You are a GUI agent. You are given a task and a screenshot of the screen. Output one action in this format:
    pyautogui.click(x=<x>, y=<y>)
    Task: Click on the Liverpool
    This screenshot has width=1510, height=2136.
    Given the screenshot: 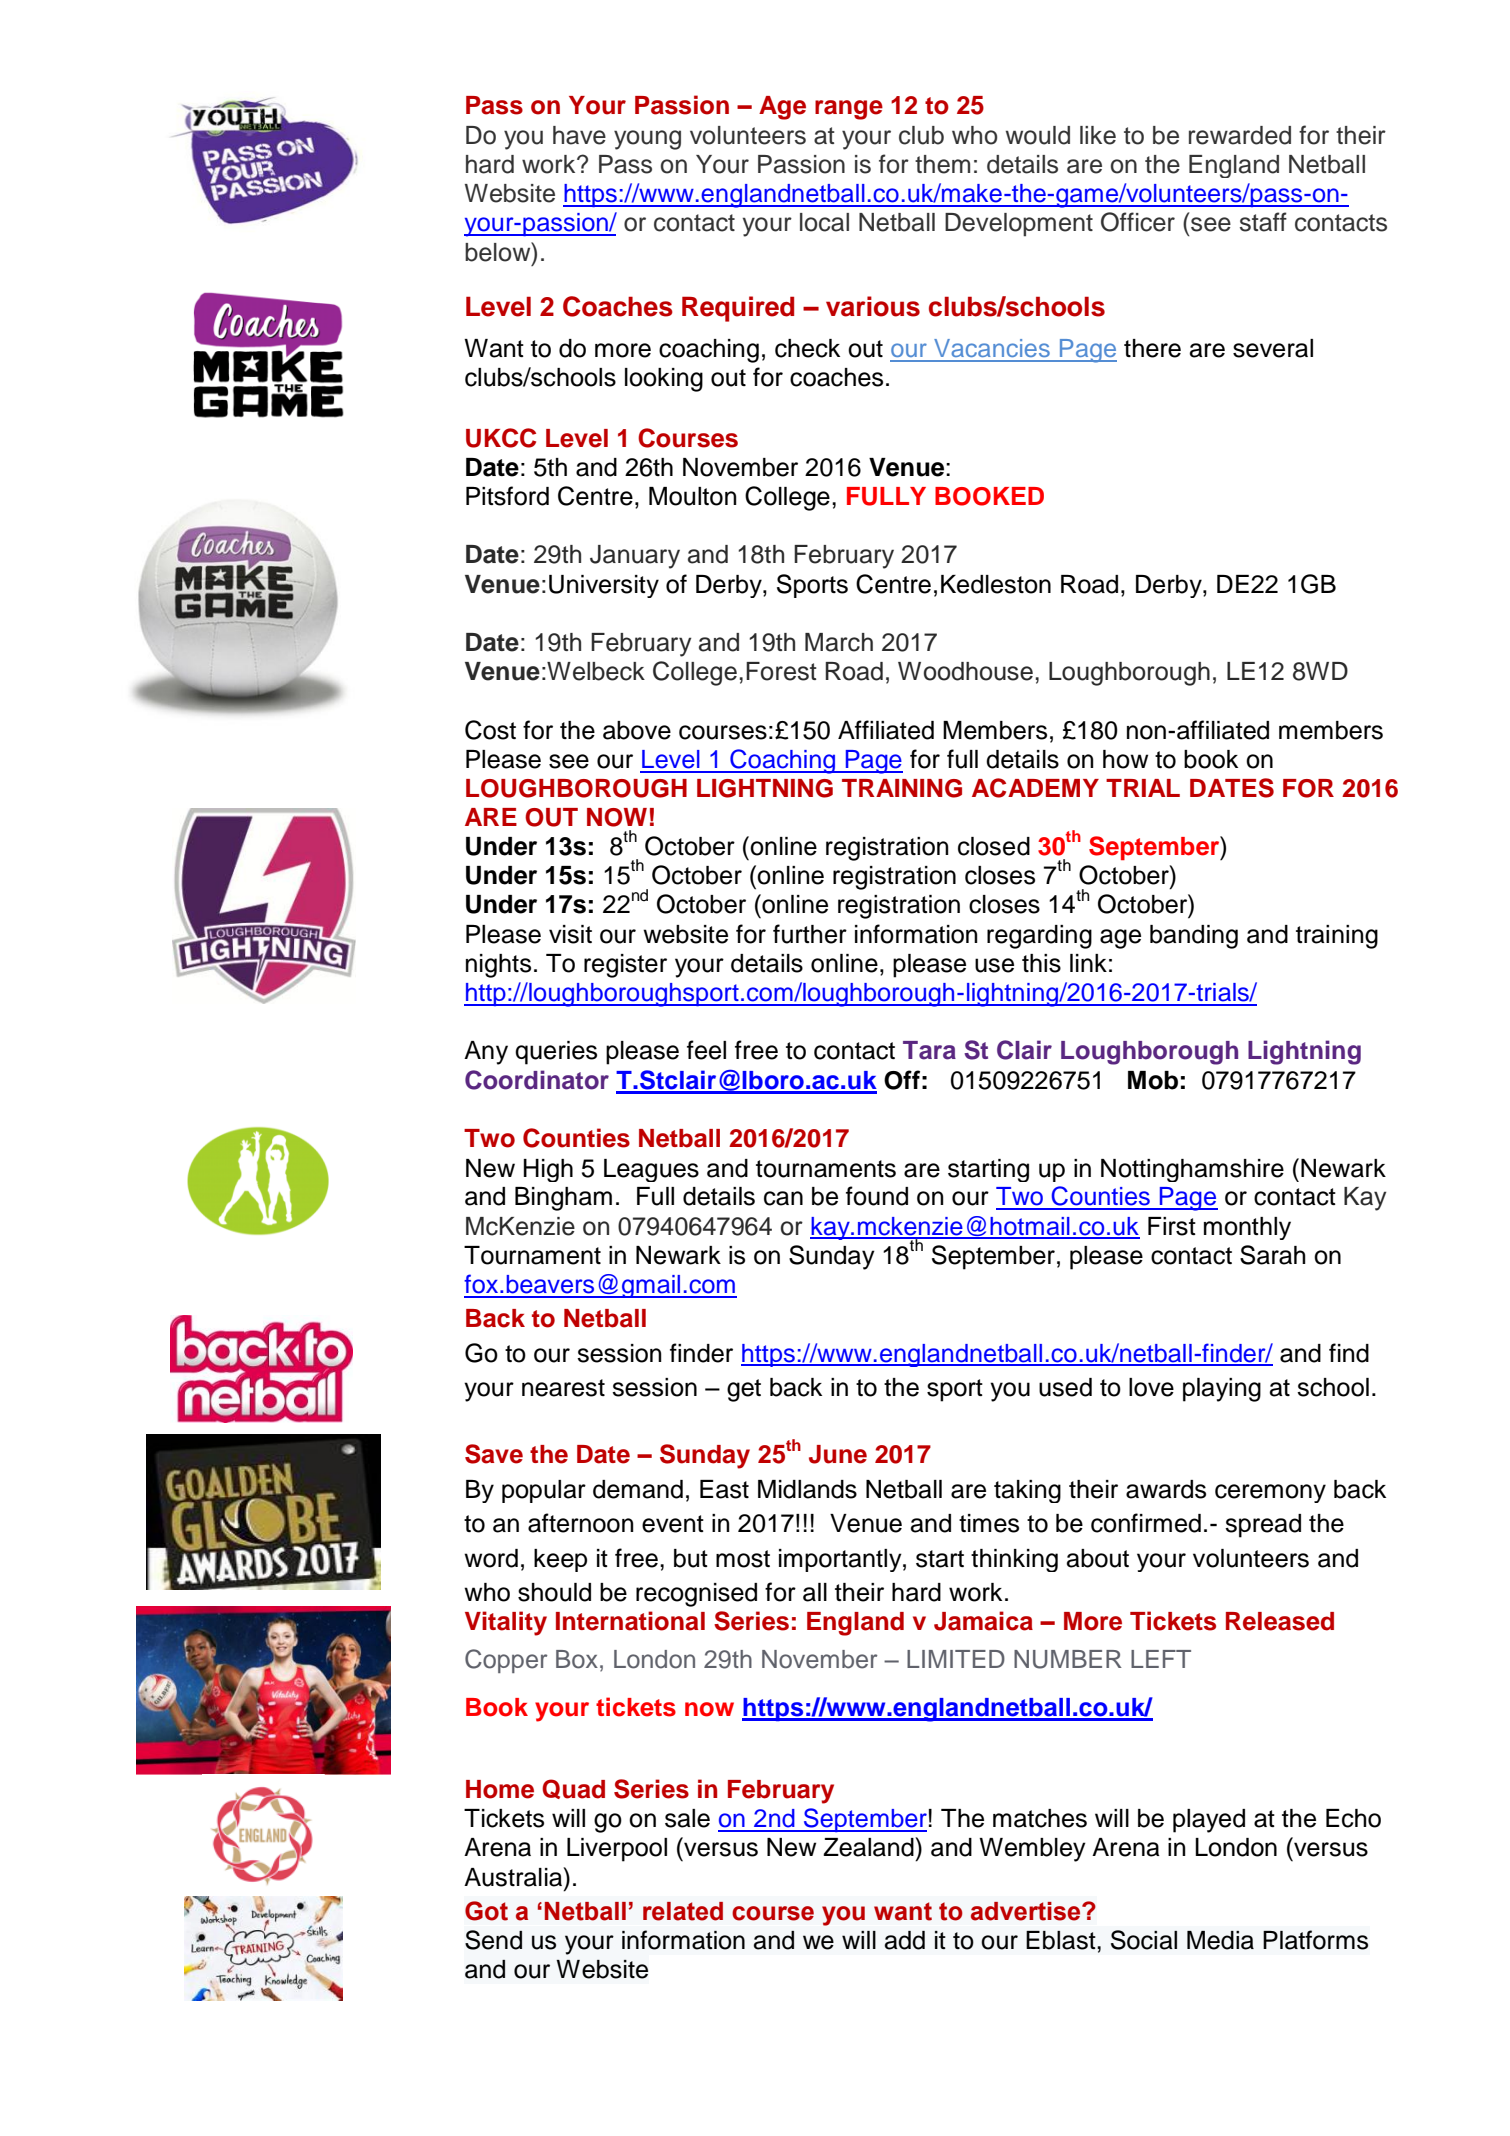 What is the action you would take?
    pyautogui.click(x=617, y=1850)
